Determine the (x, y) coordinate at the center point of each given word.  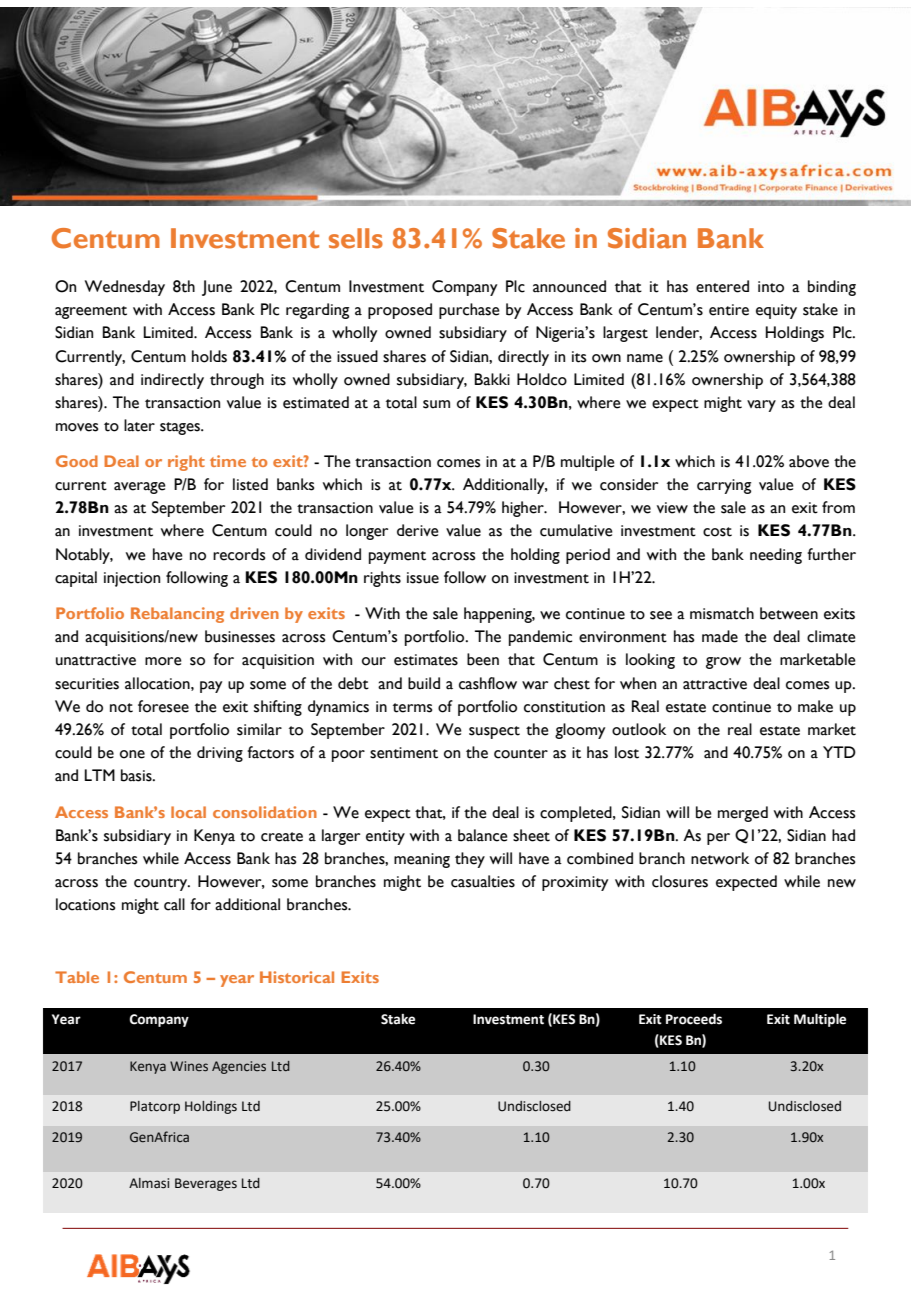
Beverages (206, 1184)
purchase (469, 311)
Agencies (239, 1067)
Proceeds (694, 1019)
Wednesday (125, 288)
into (771, 287)
